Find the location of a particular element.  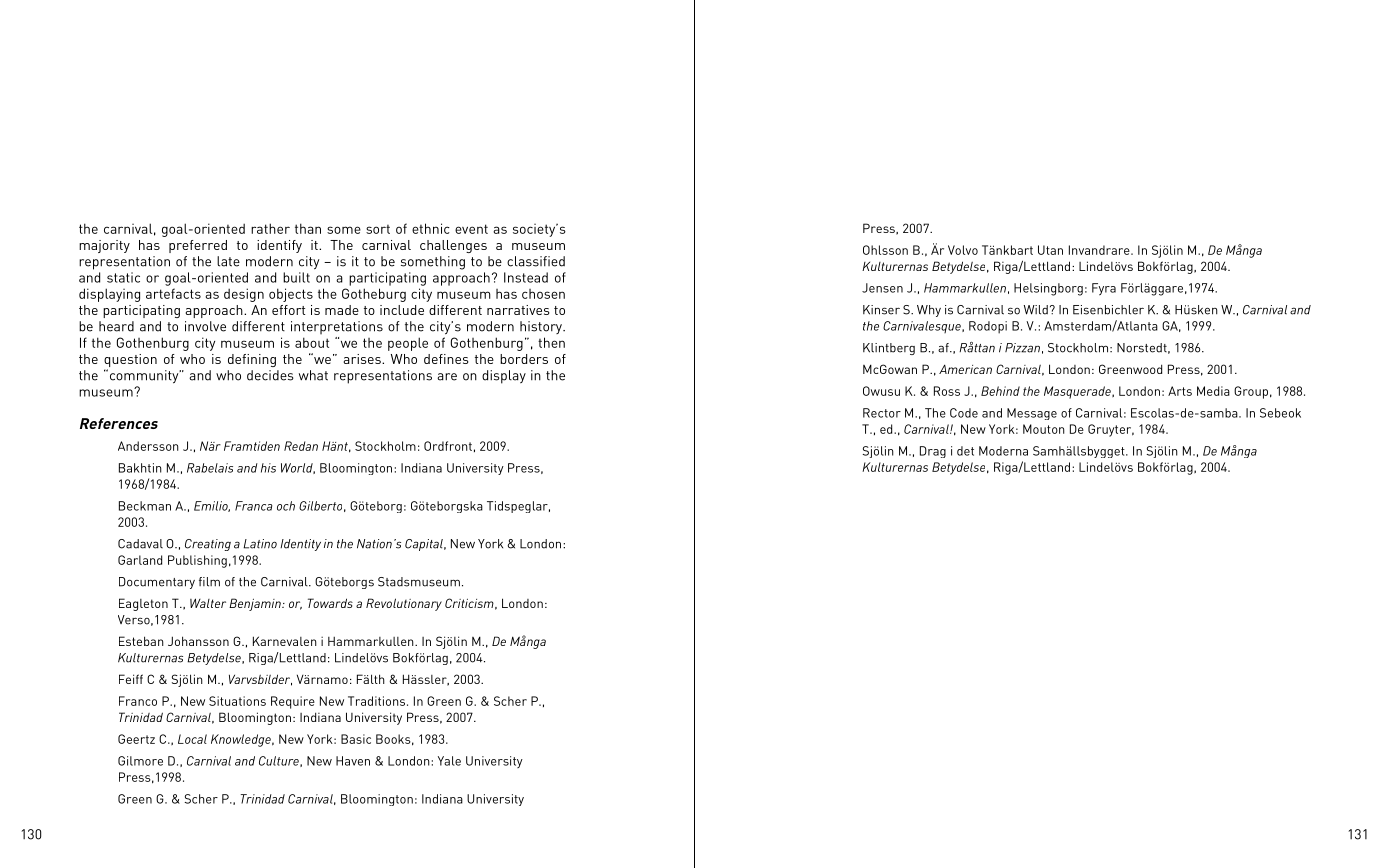

Latino is located at coordinates (260, 544).
